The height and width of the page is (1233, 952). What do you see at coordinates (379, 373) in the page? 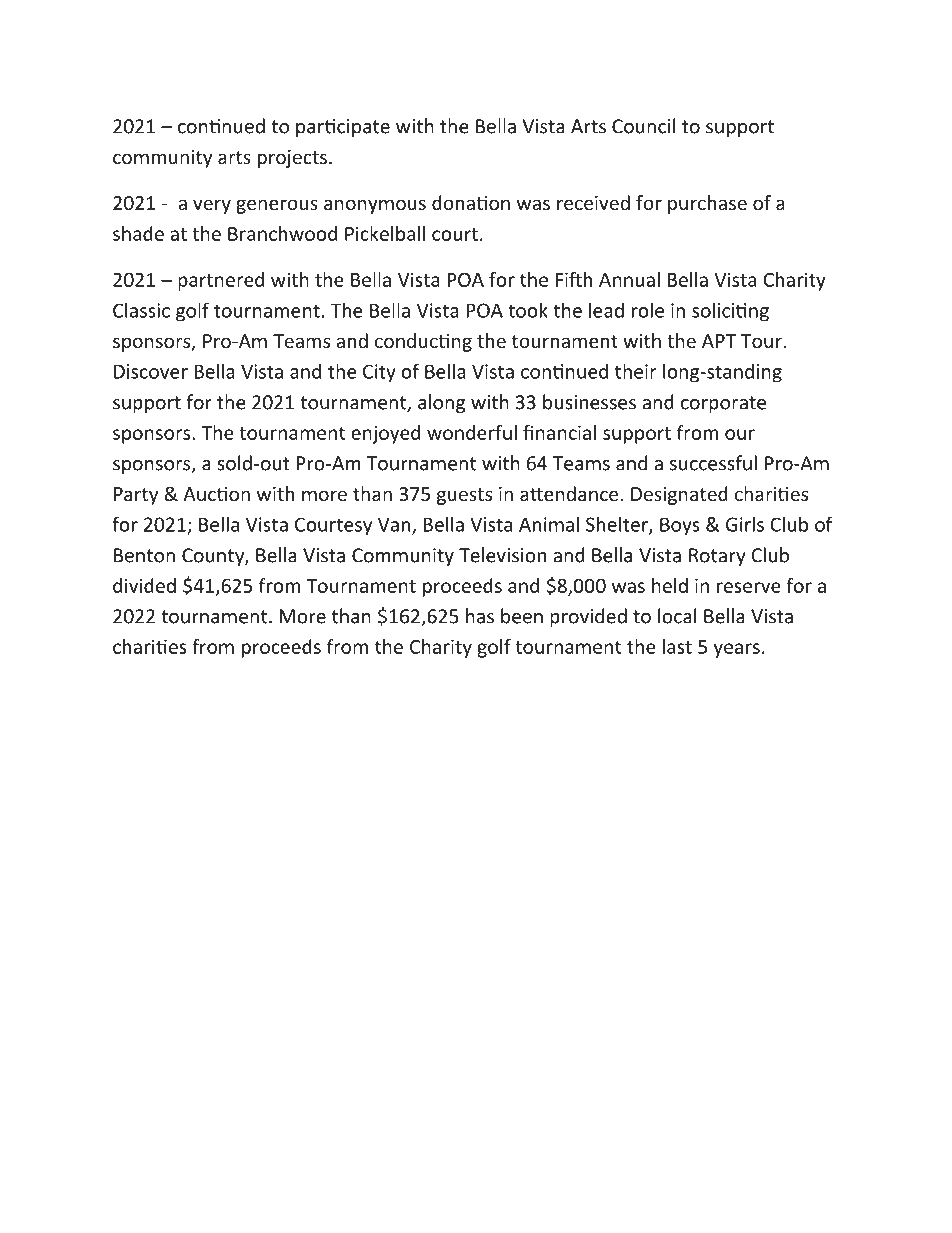
I see `City` at bounding box center [379, 373].
